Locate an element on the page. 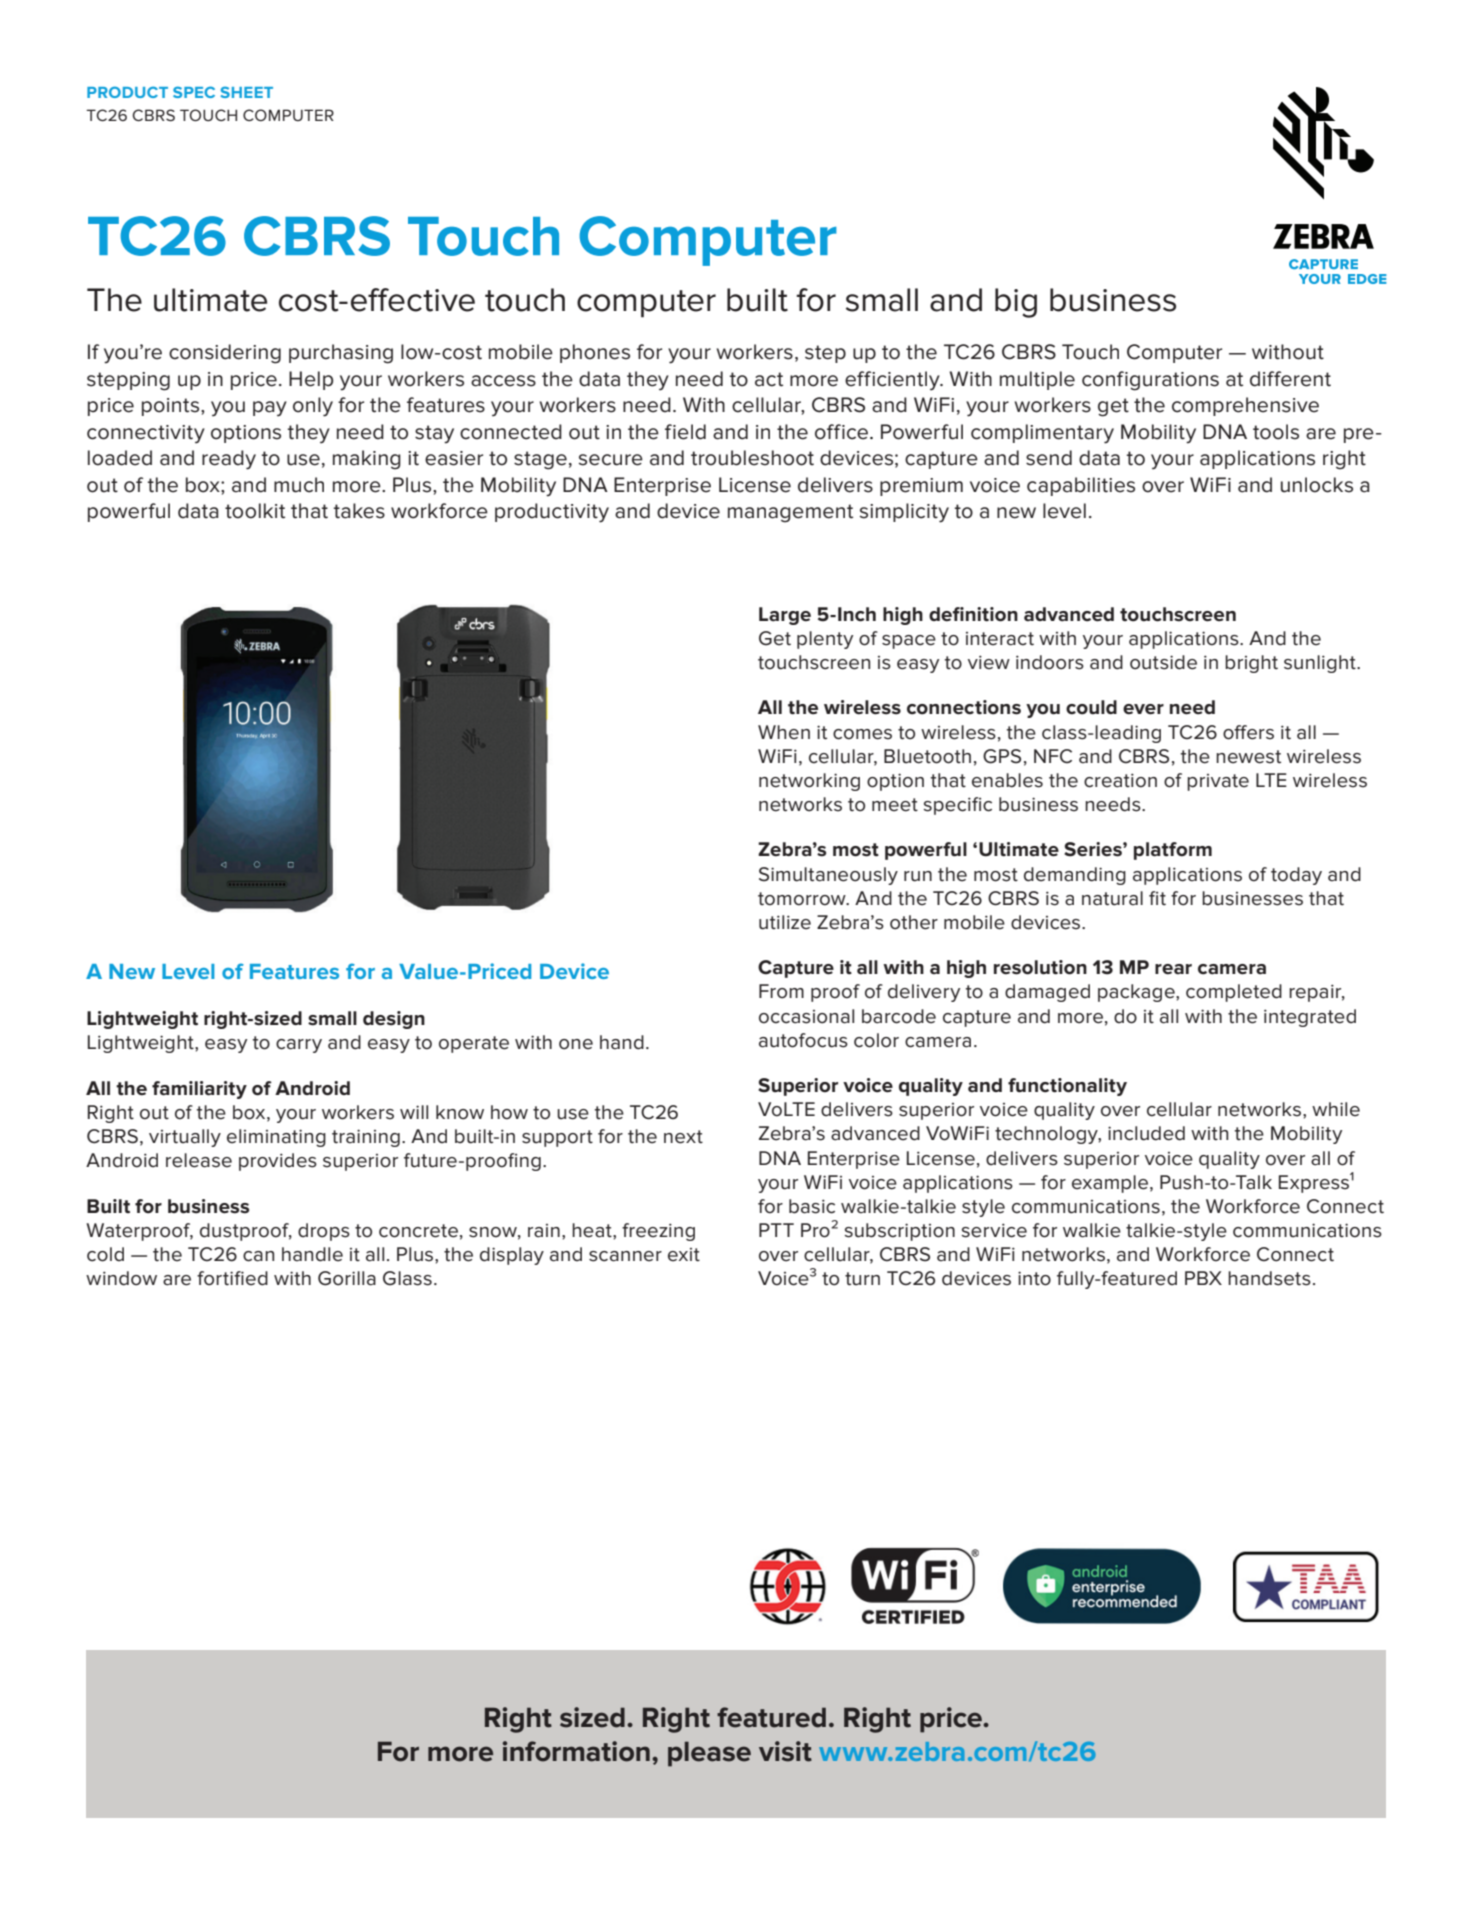 This image has height=1907, width=1473. information is located at coordinates (576, 1751).
